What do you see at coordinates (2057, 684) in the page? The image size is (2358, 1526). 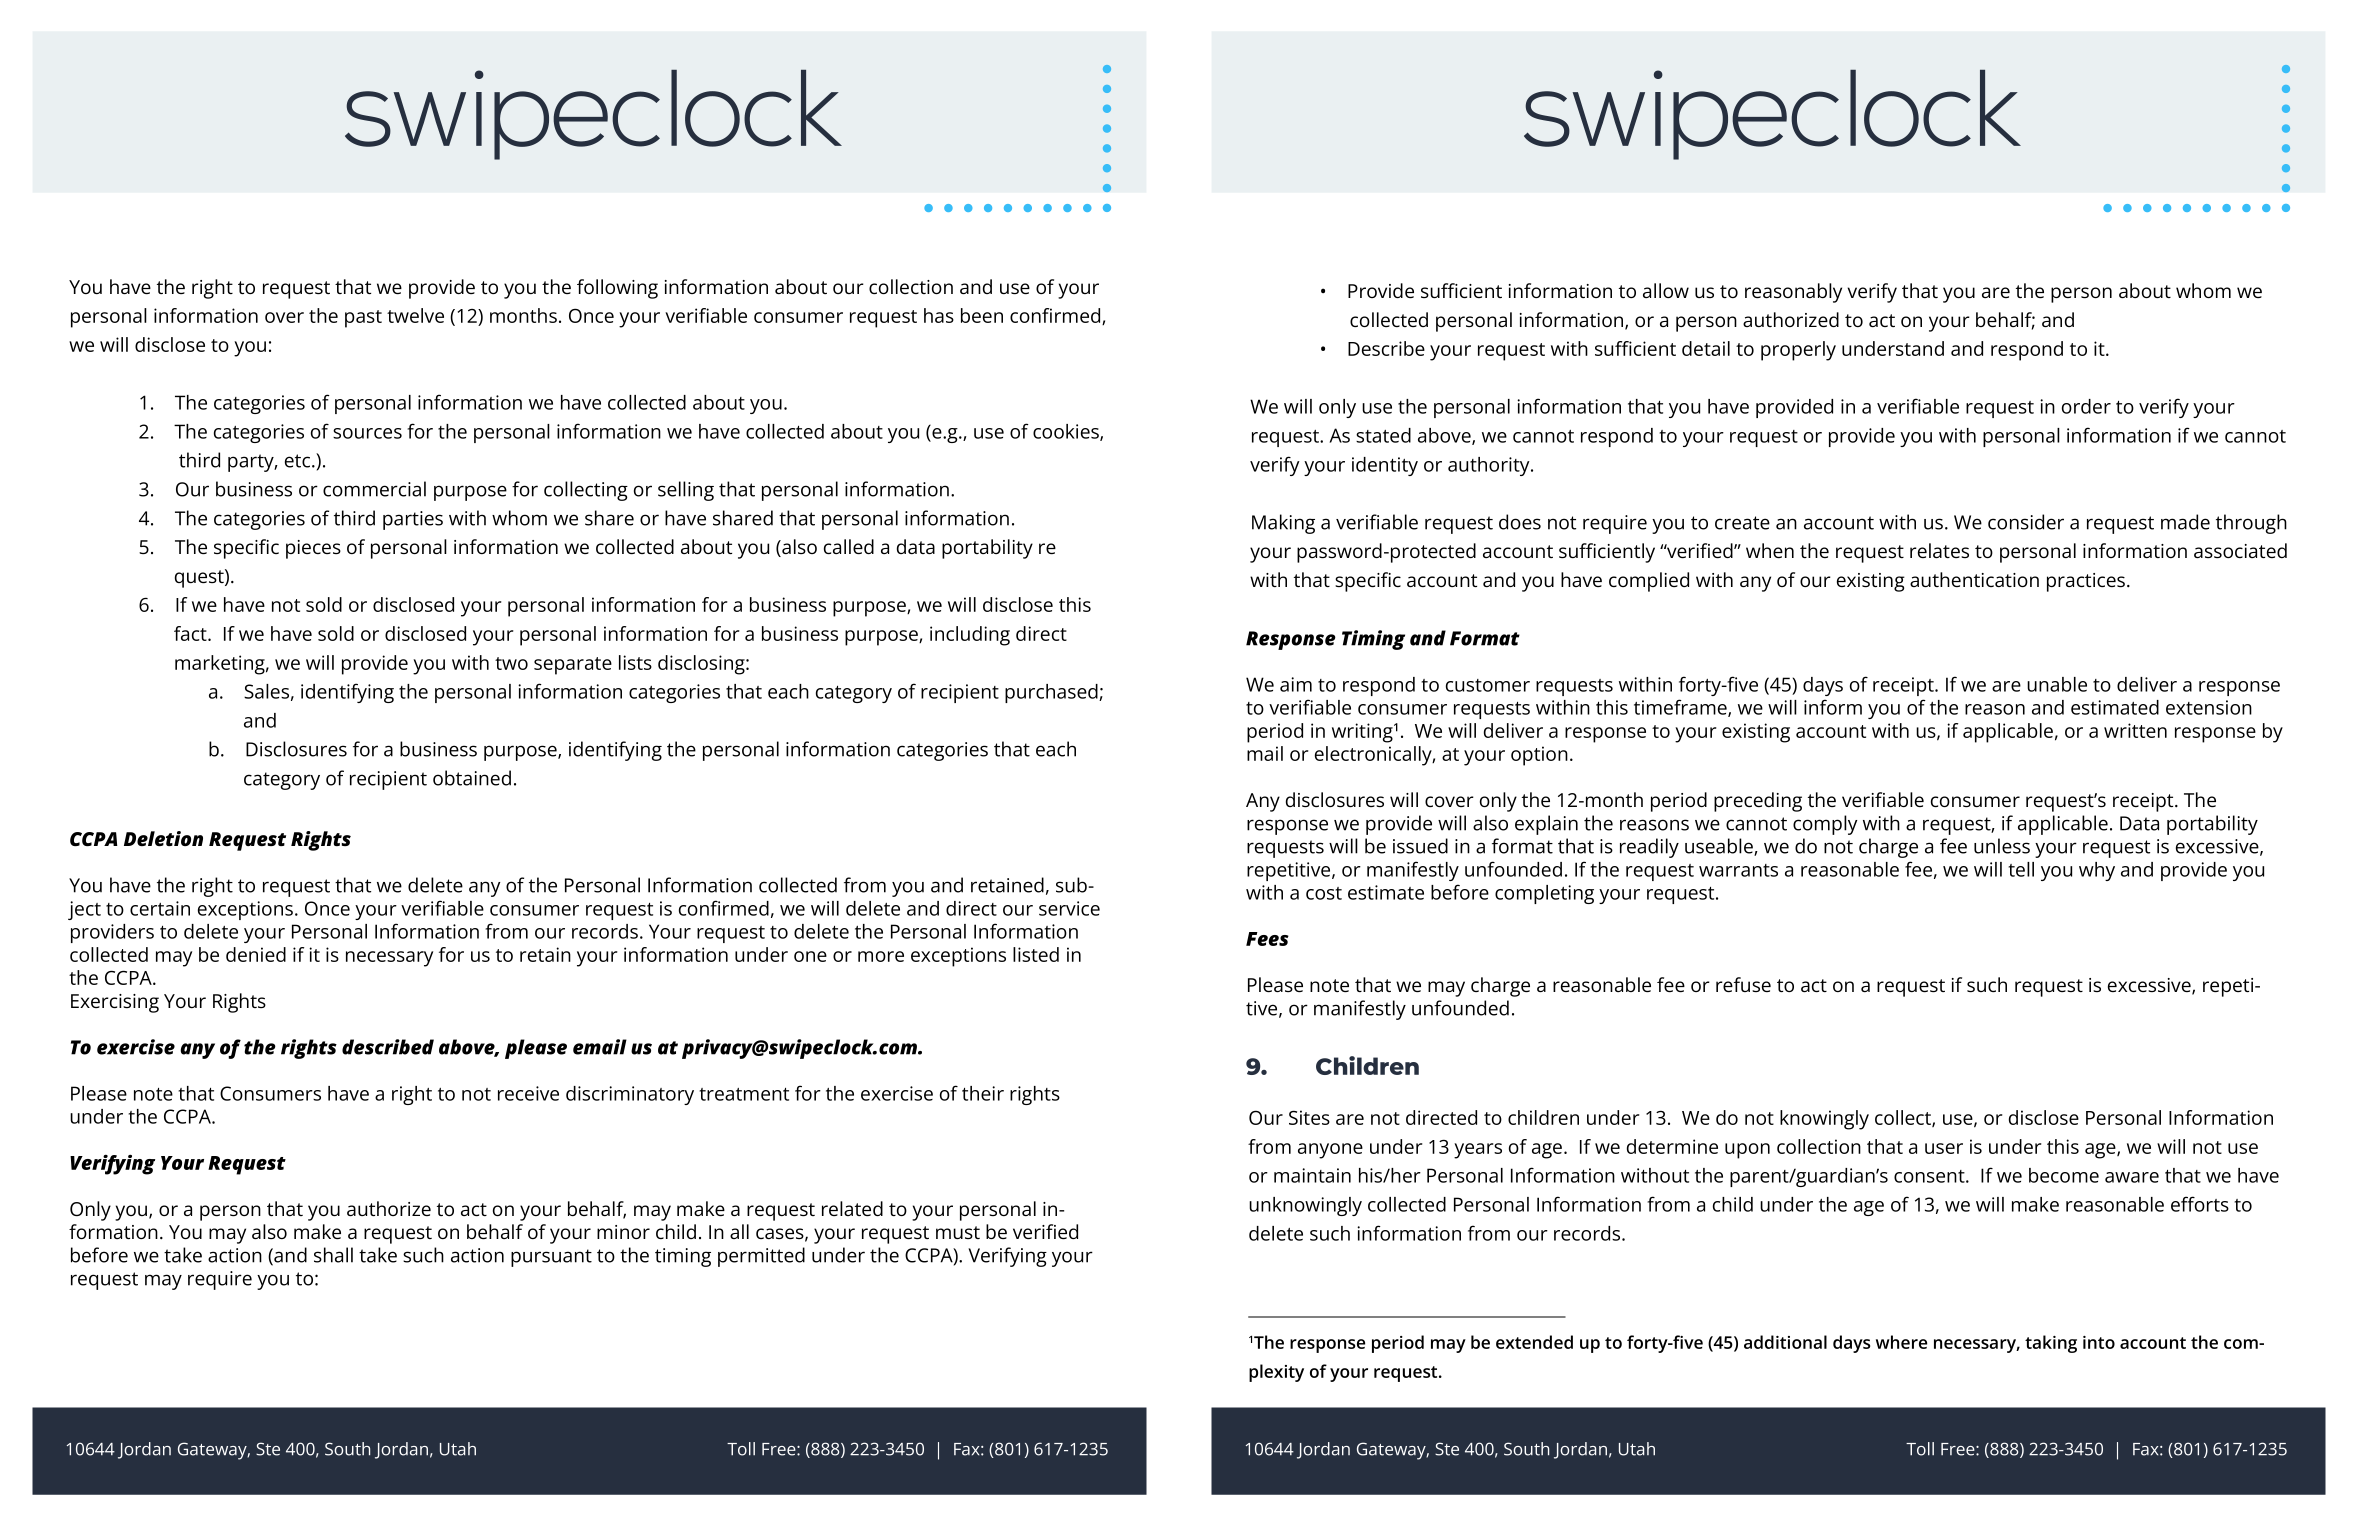 I see `unable` at bounding box center [2057, 684].
